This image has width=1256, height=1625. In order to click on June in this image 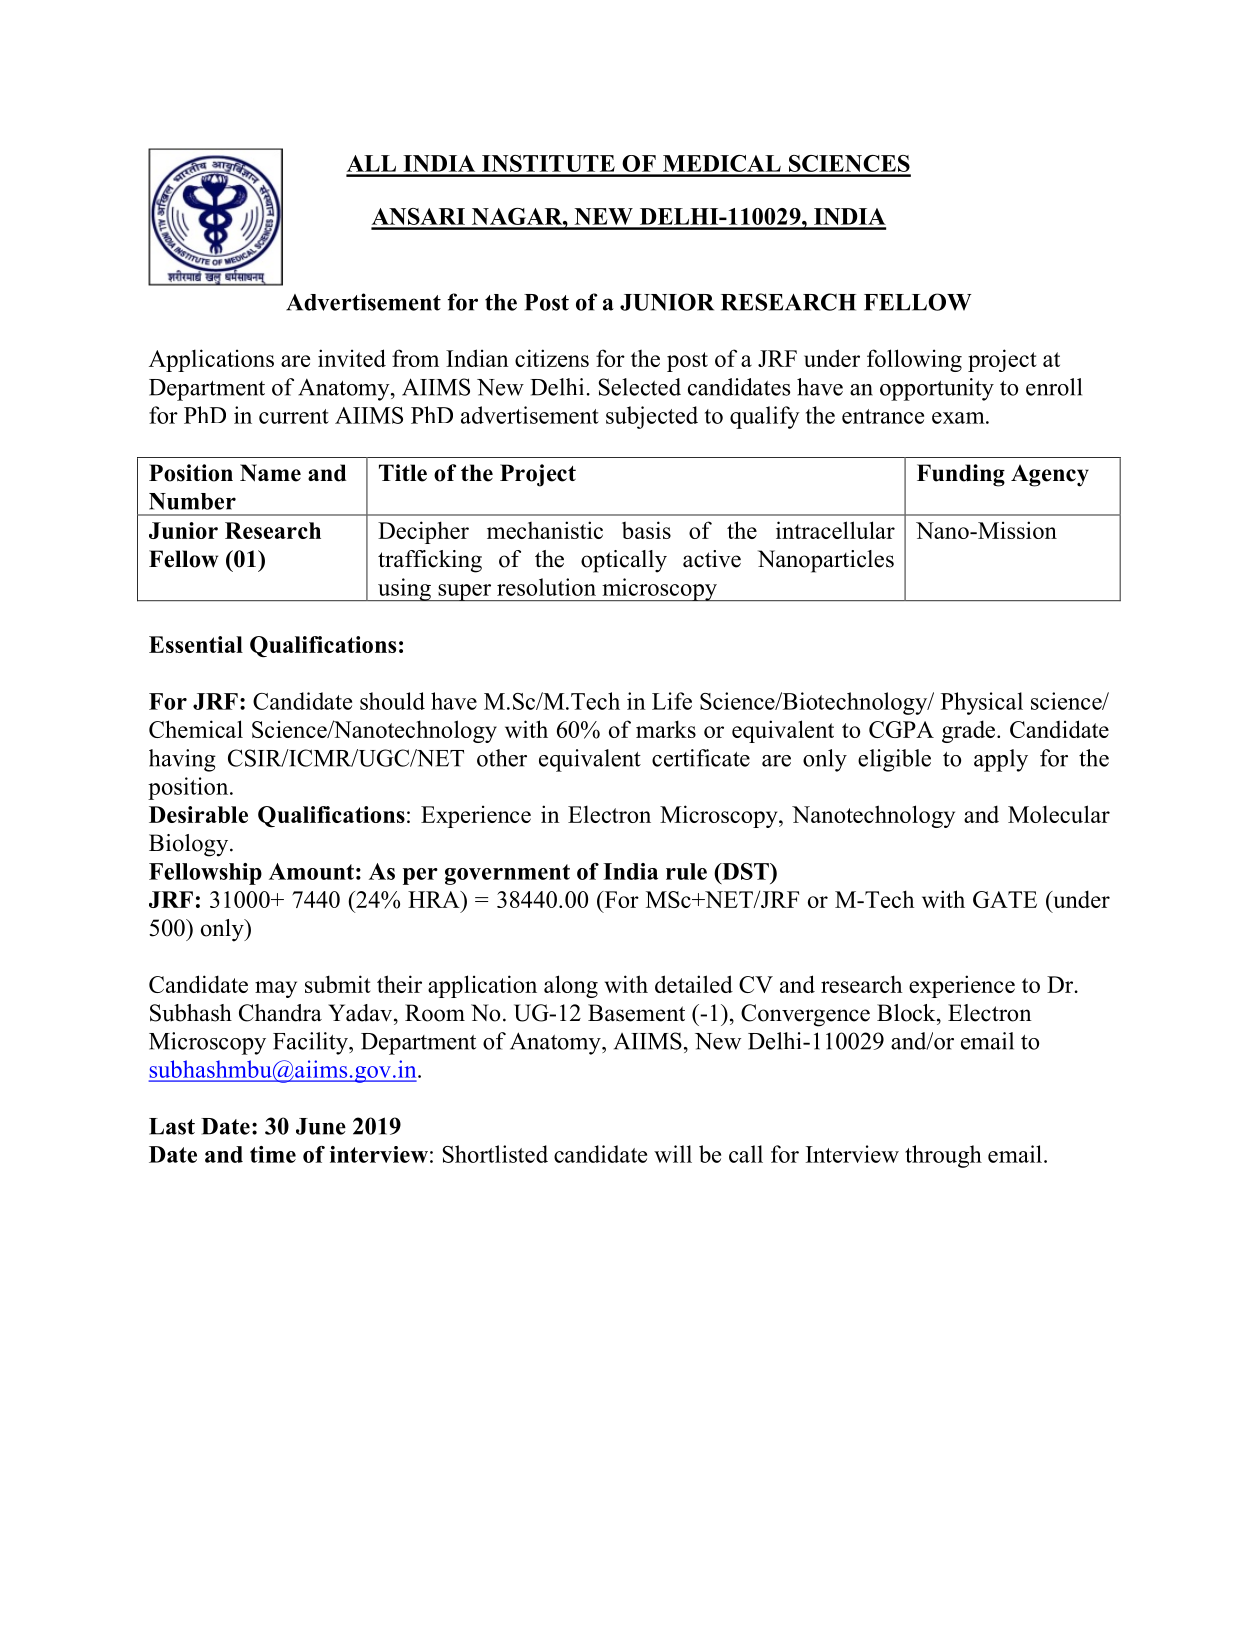, I will do `click(321, 1126)`.
